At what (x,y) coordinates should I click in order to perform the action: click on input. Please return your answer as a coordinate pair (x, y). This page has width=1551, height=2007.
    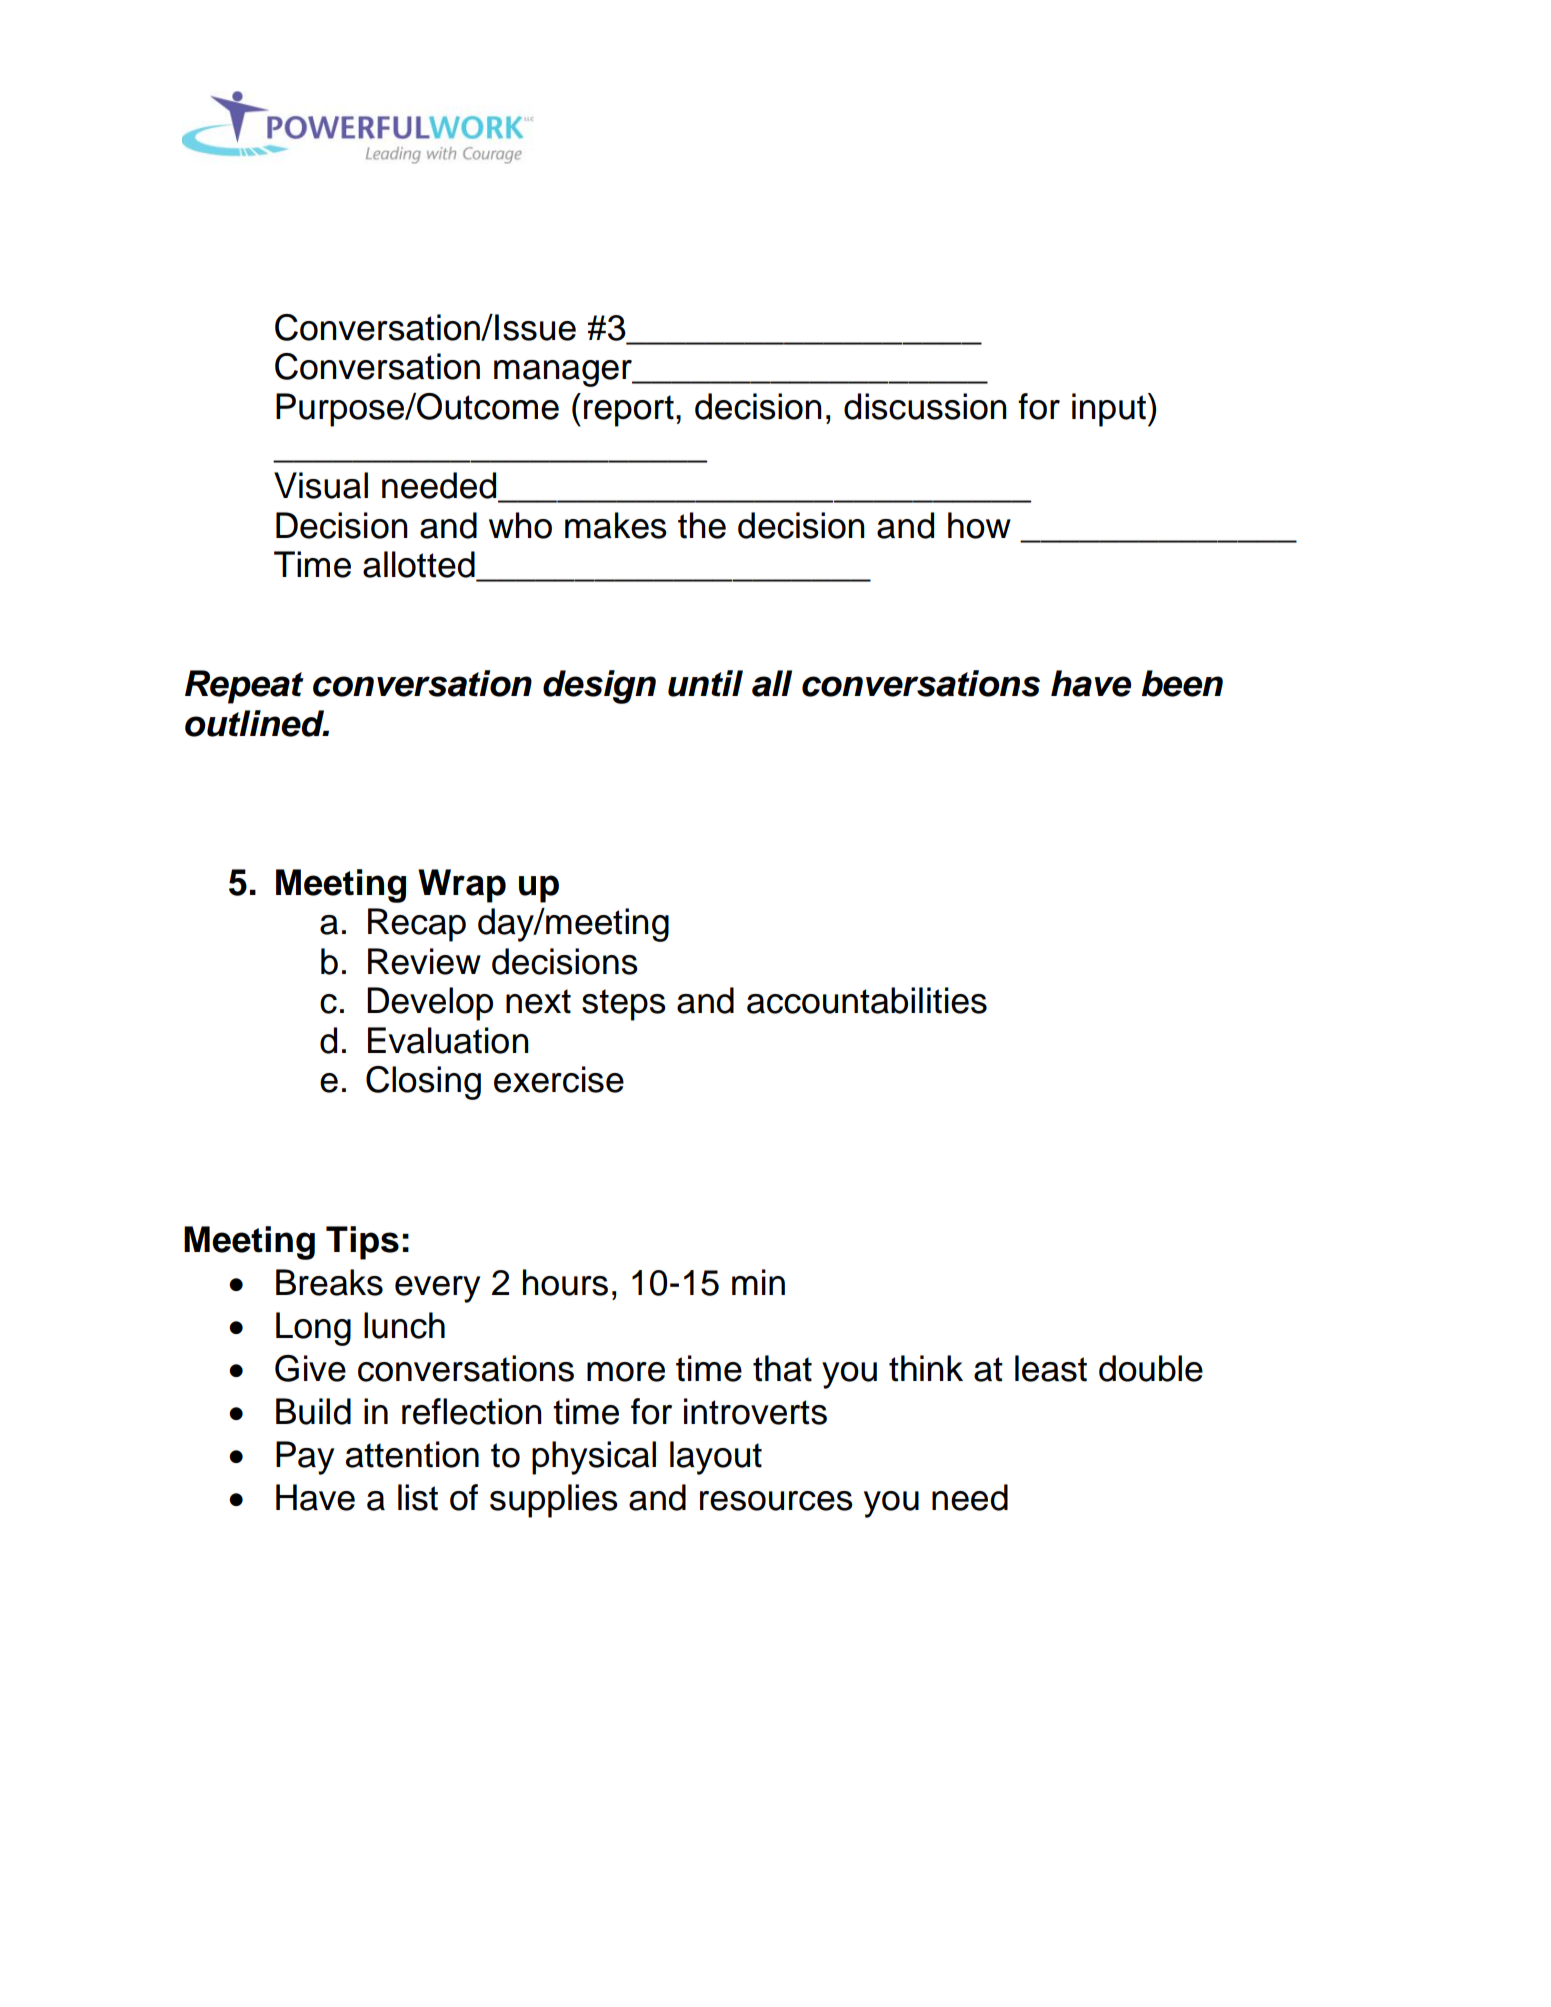
    Looking at the image, I should click on (1110, 410).
